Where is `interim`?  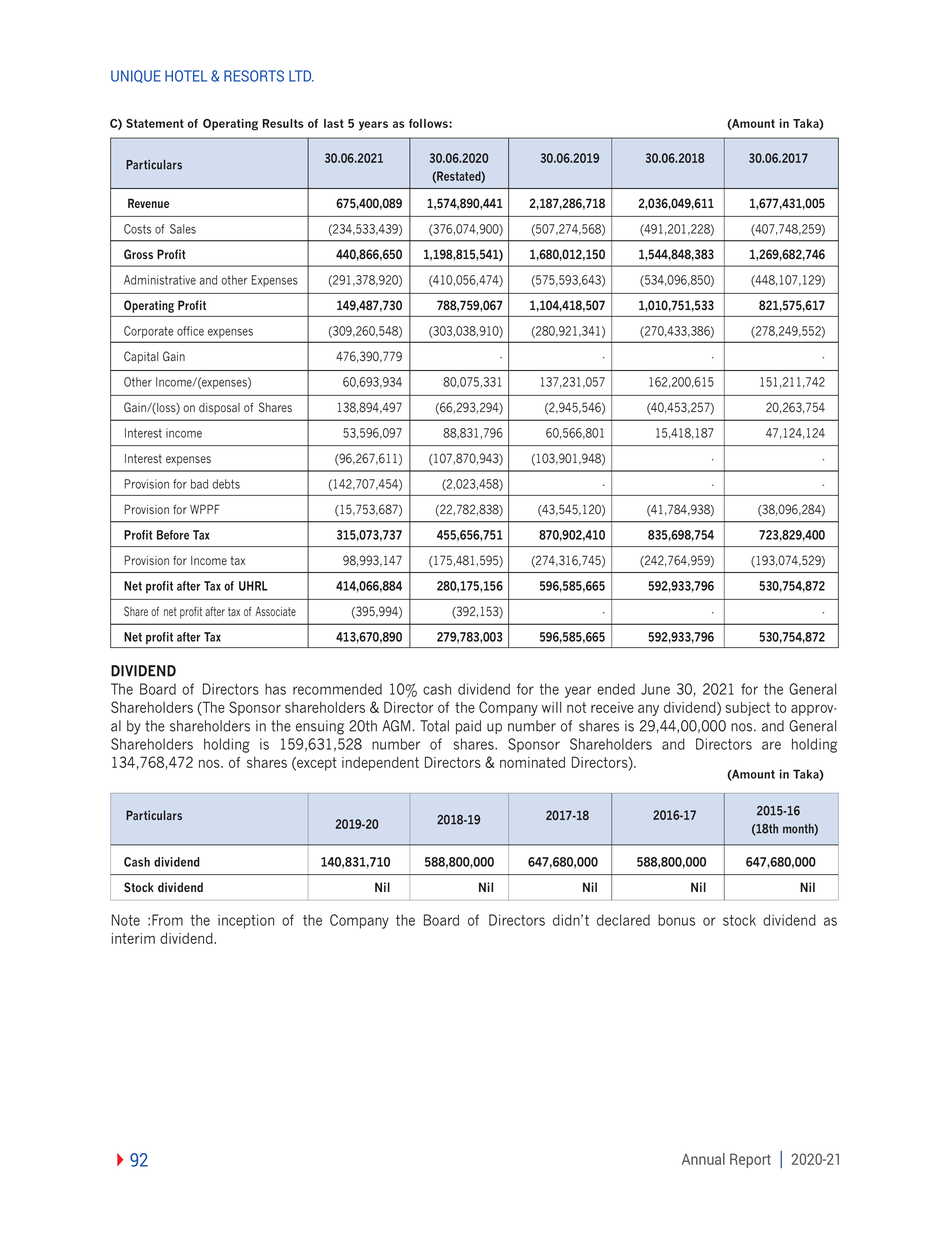
interim is located at coordinates (133, 938).
